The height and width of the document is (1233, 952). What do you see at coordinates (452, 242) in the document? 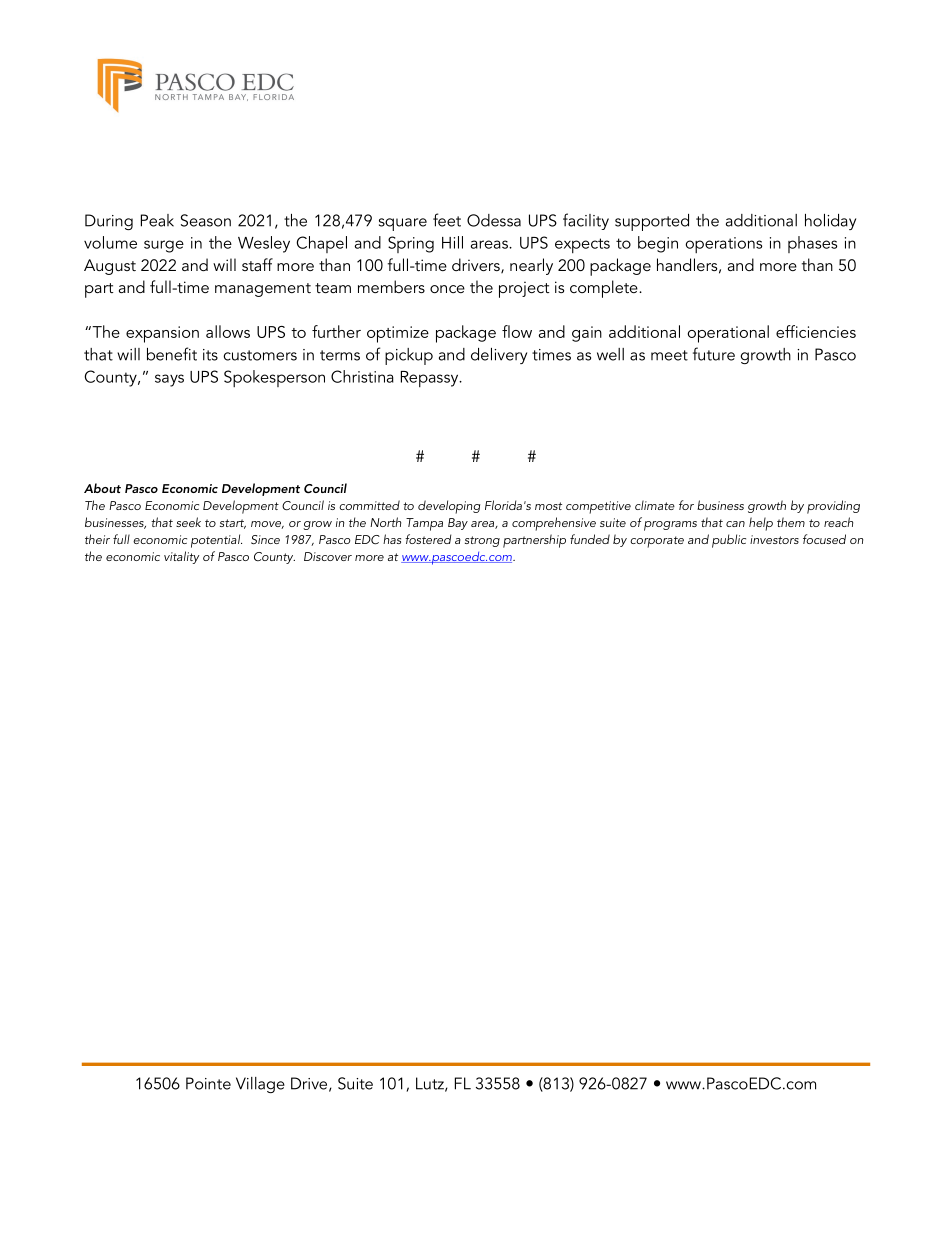
I see `Hill` at bounding box center [452, 242].
